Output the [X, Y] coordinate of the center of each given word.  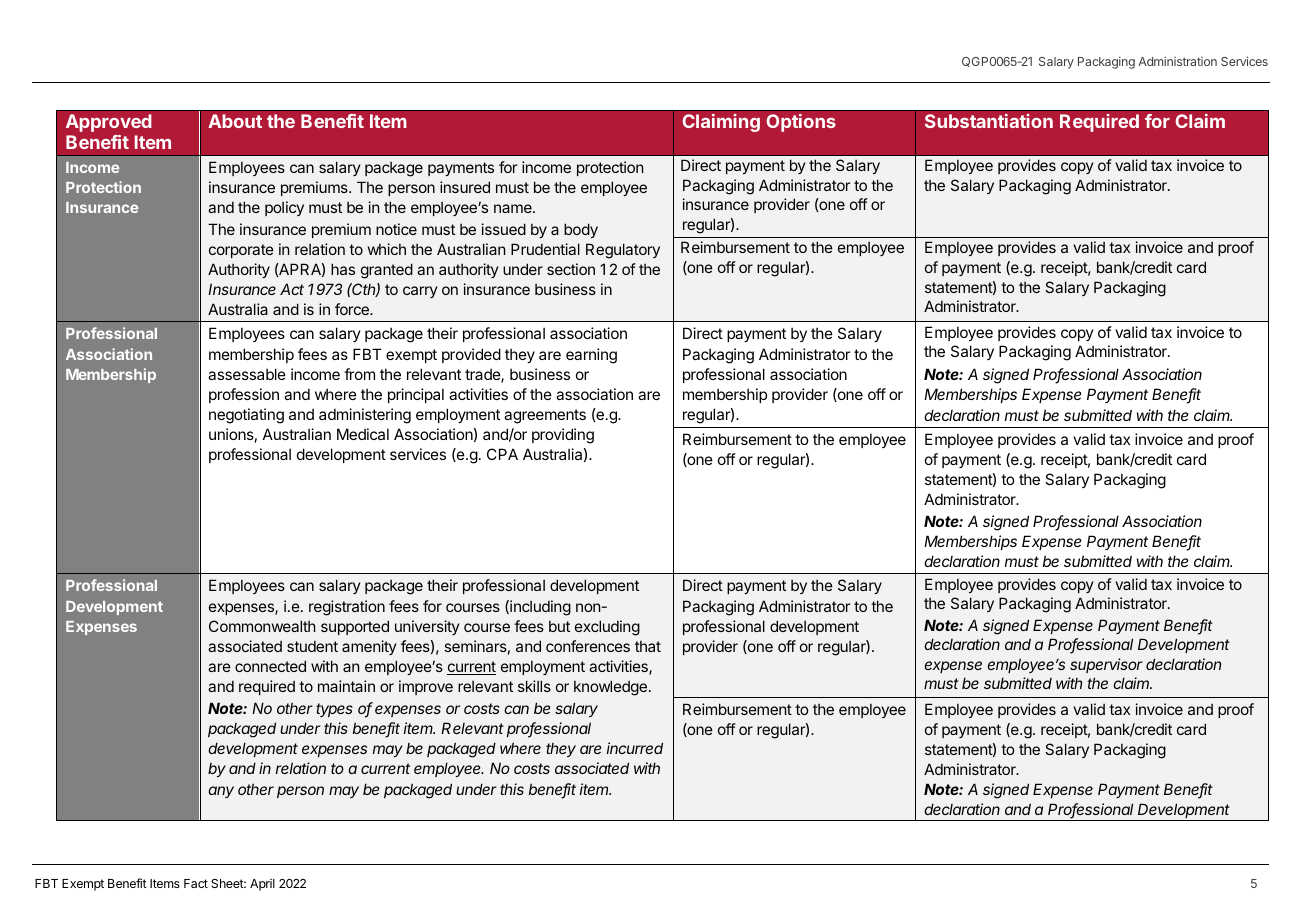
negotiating [246, 416]
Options [801, 123]
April [262, 885]
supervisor [1106, 665]
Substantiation [989, 121]
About [235, 121]
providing [563, 436]
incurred [635, 748]
